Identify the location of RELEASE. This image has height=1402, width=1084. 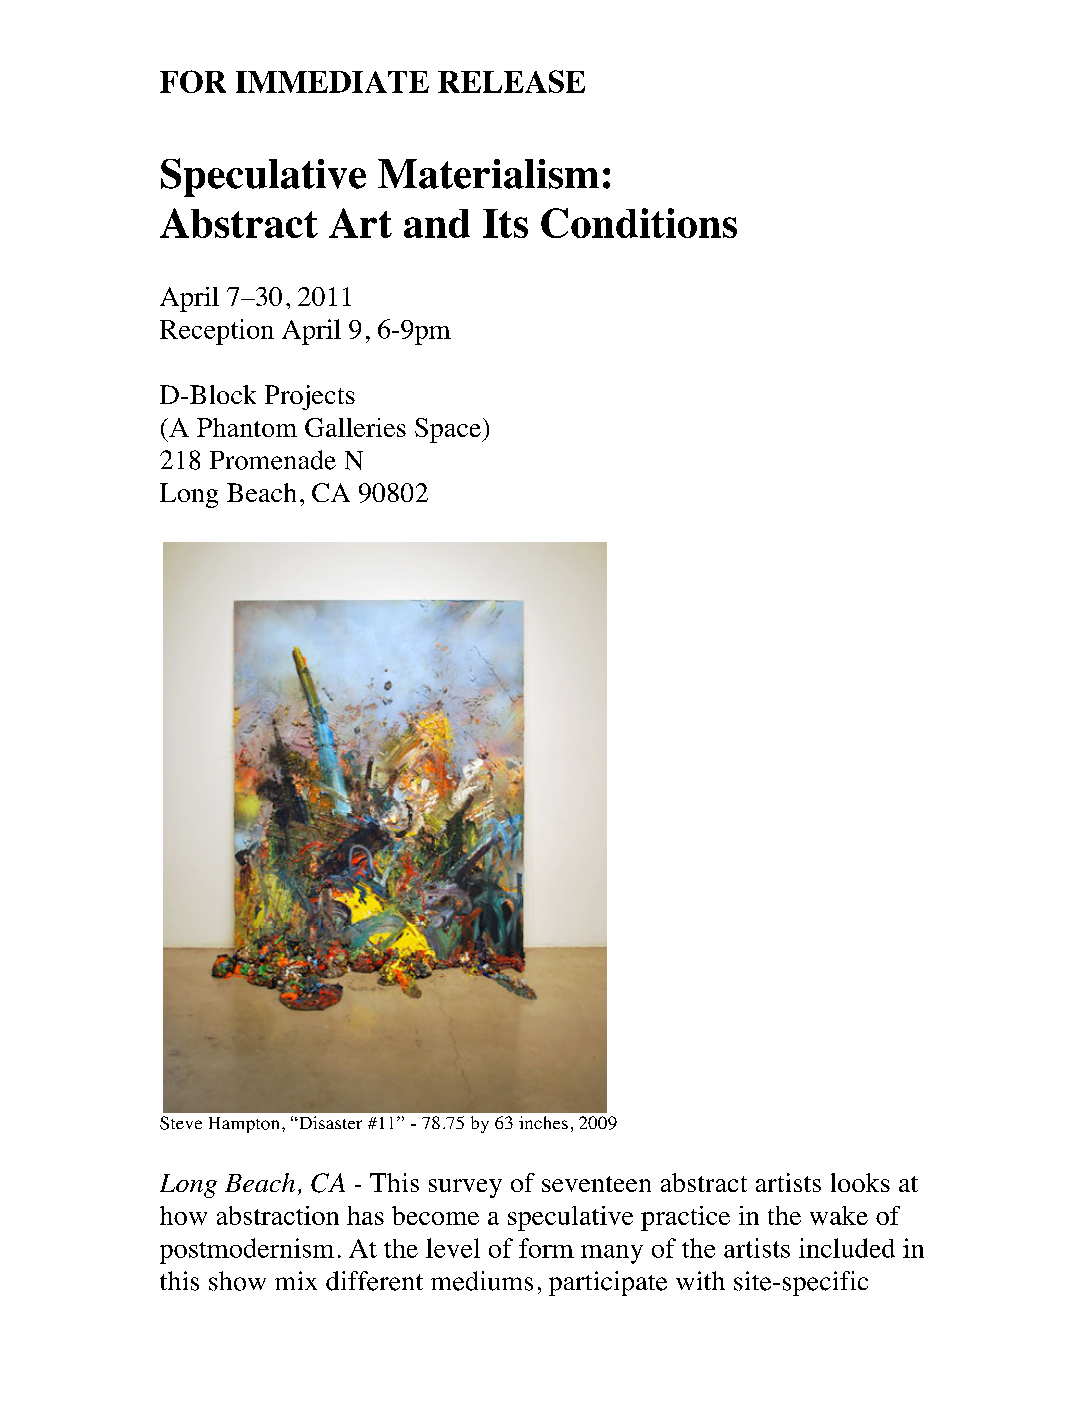
(511, 81).
